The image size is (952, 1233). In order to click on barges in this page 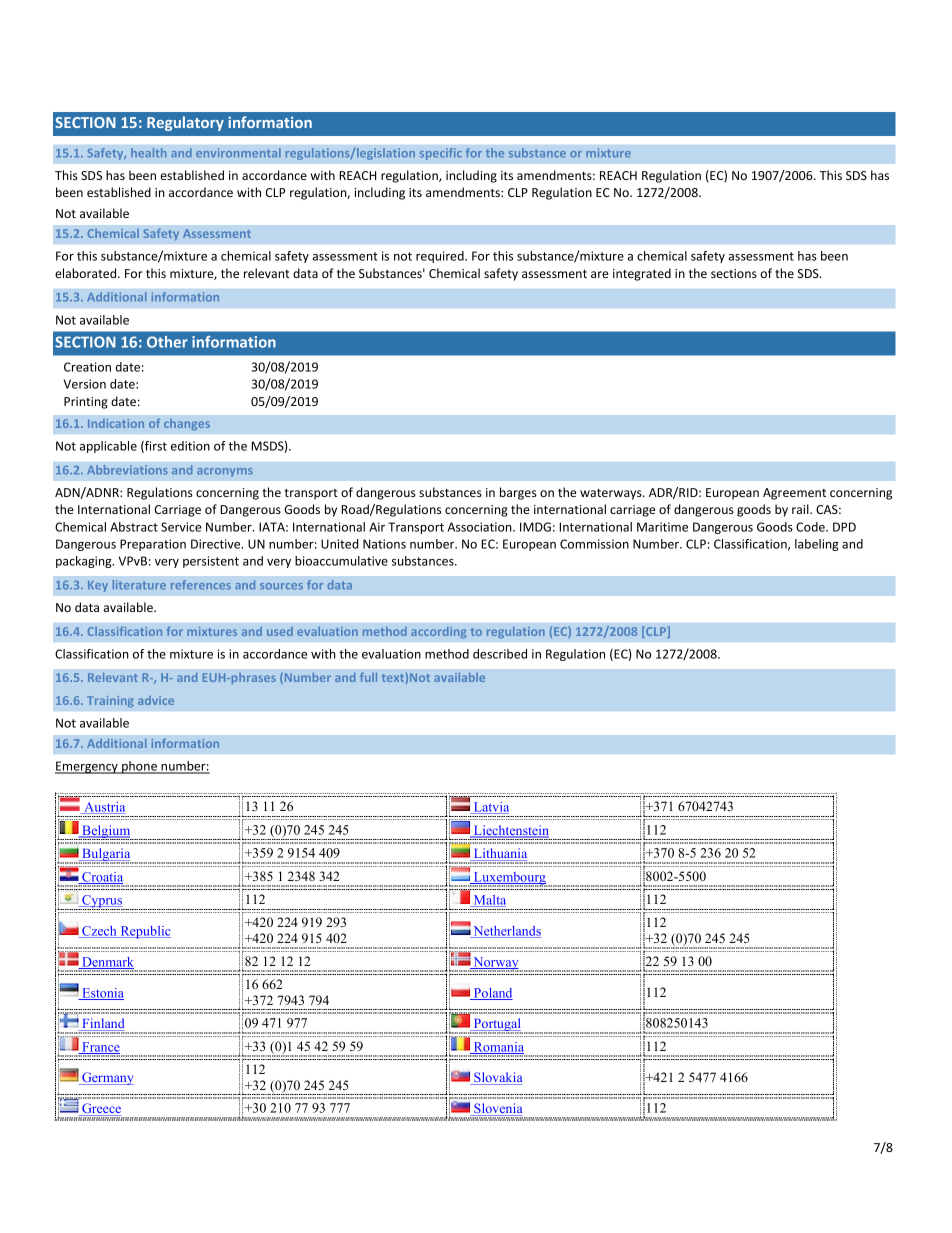, I will do `click(518, 493)`.
